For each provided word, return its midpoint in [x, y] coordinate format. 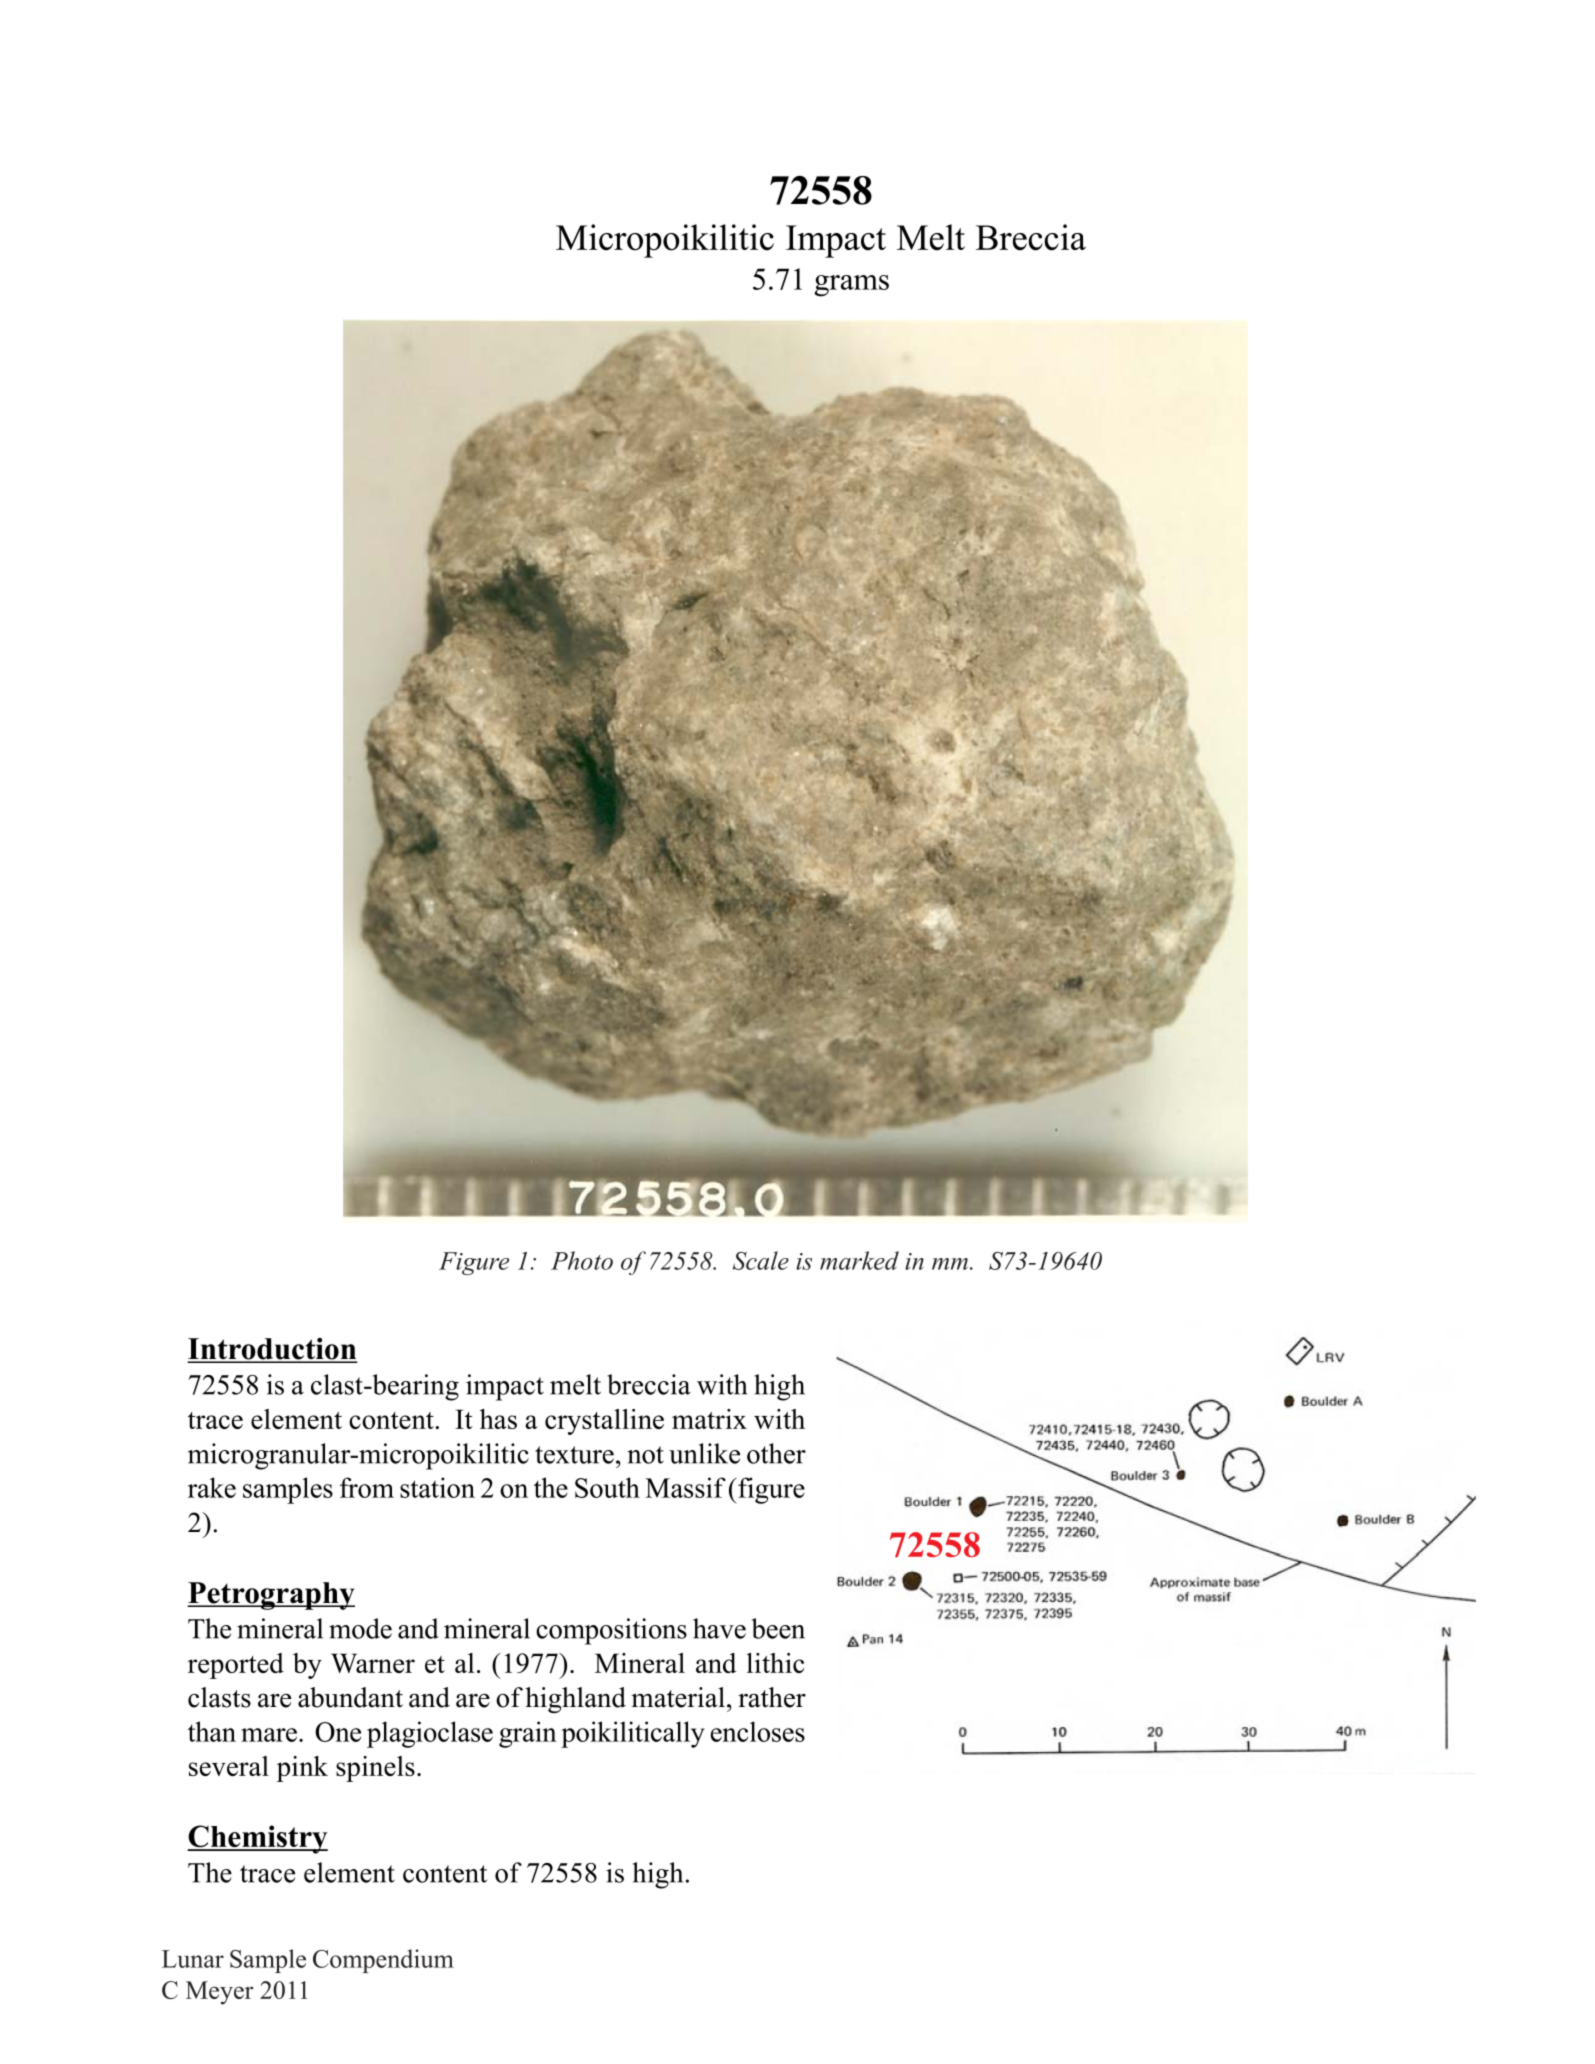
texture [574, 1455]
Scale [761, 1260]
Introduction [272, 1350]
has [498, 1419]
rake [212, 1487]
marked [859, 1260]
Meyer [220, 1993]
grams [851, 286]
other [776, 1453]
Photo [582, 1260]
